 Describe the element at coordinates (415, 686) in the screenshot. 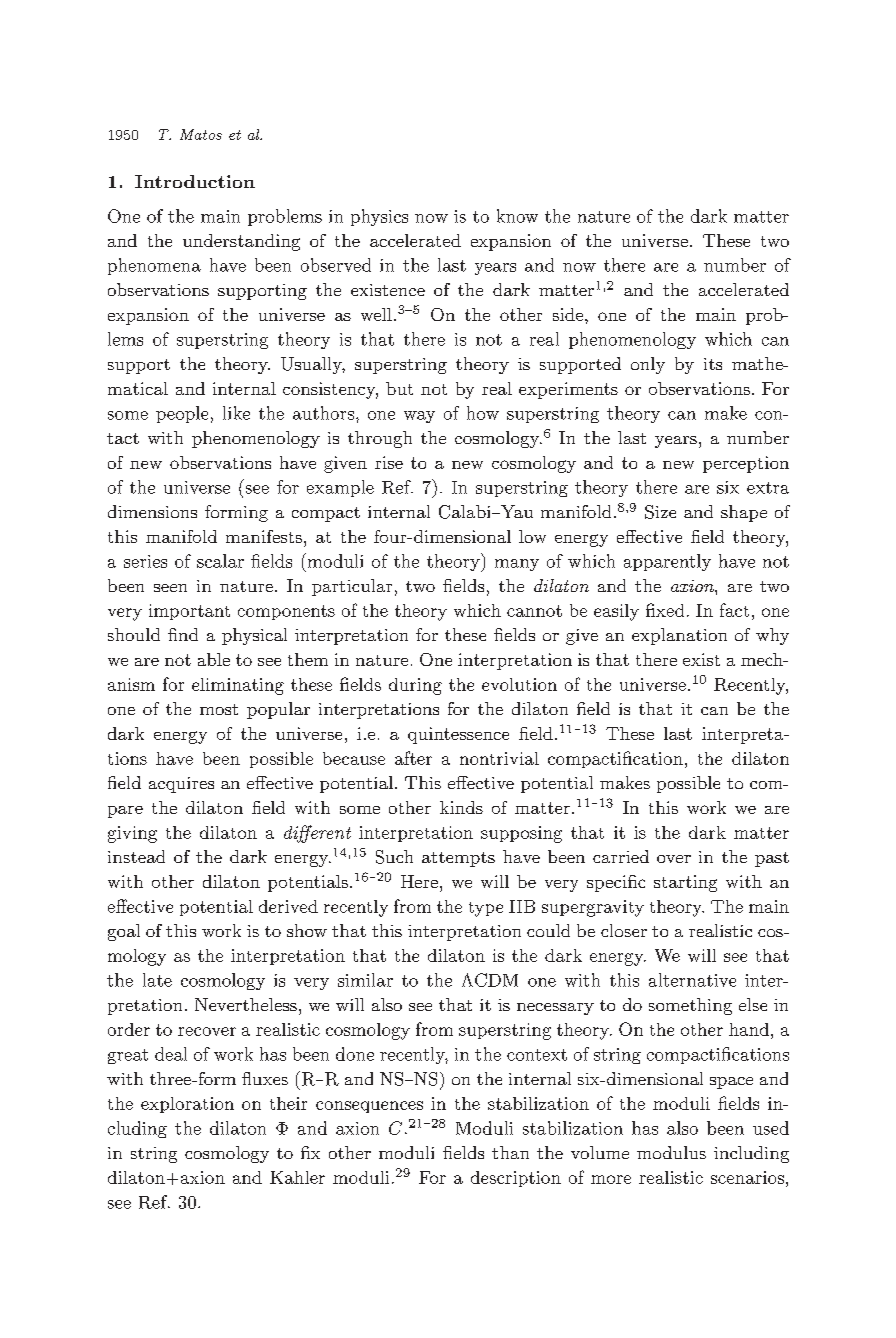

I see `during` at that location.
